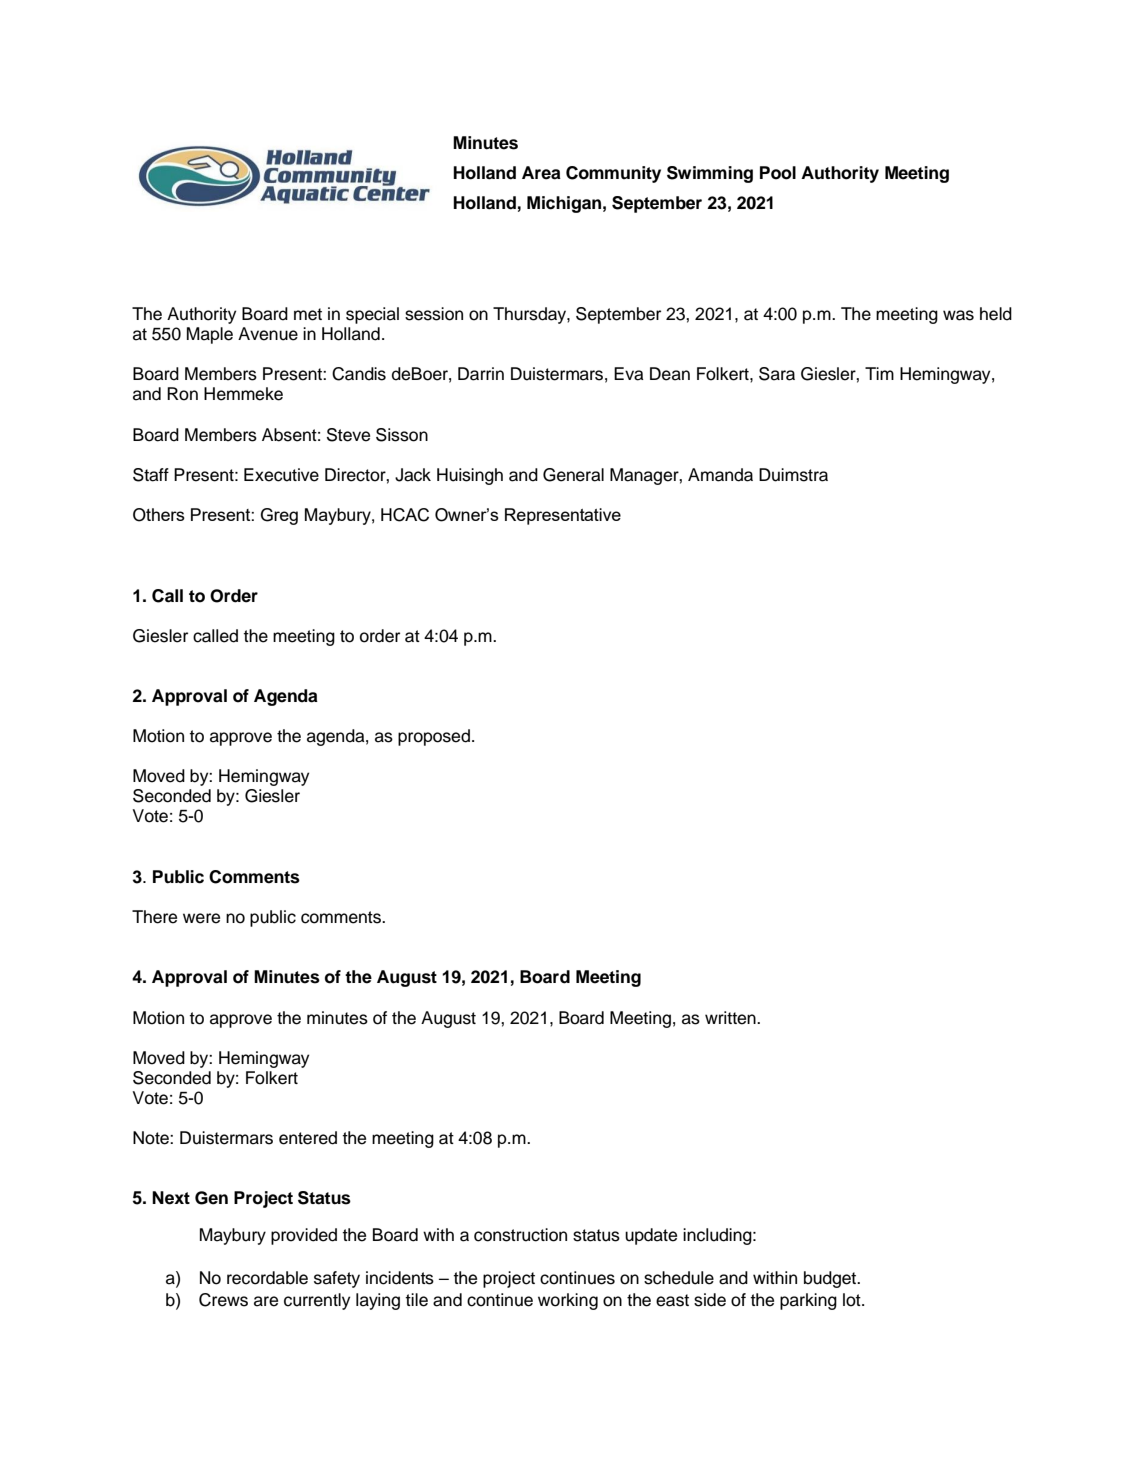  What do you see at coordinates (573, 475) in the document?
I see `General` at bounding box center [573, 475].
